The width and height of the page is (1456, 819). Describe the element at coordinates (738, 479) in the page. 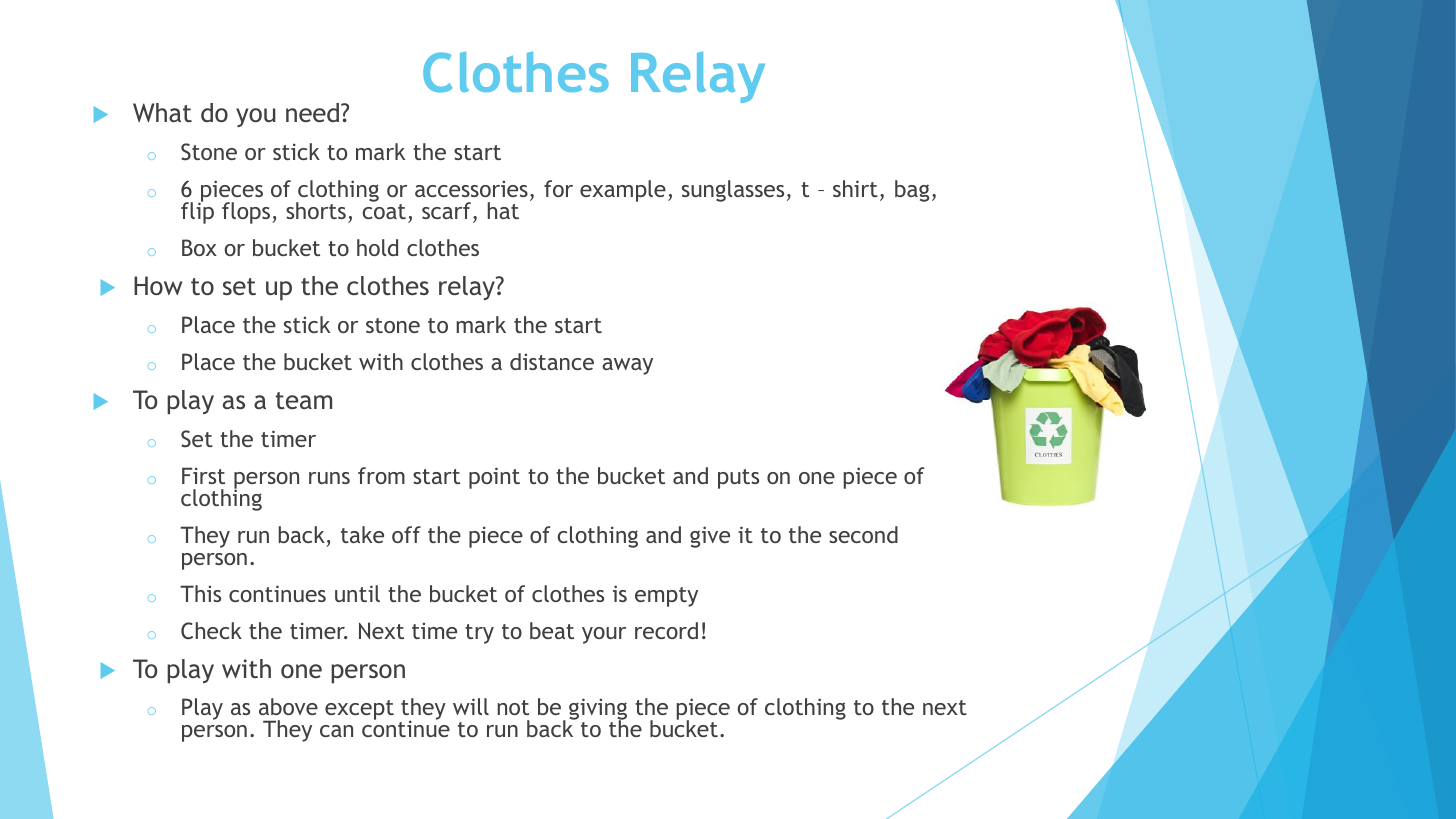

I see `puts` at that location.
